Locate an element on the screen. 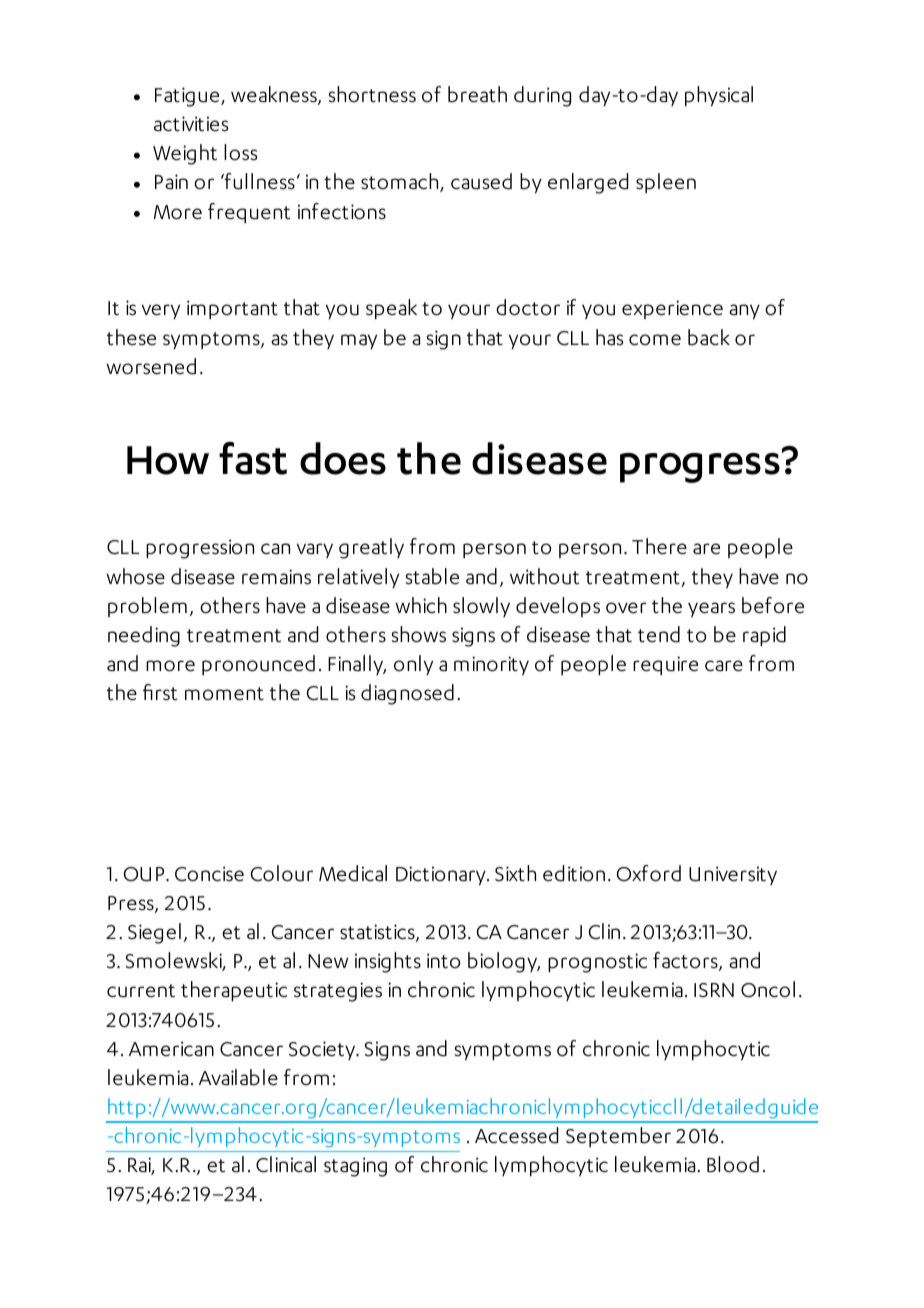 This screenshot has width=924, height=1308. activities is located at coordinates (191, 124).
